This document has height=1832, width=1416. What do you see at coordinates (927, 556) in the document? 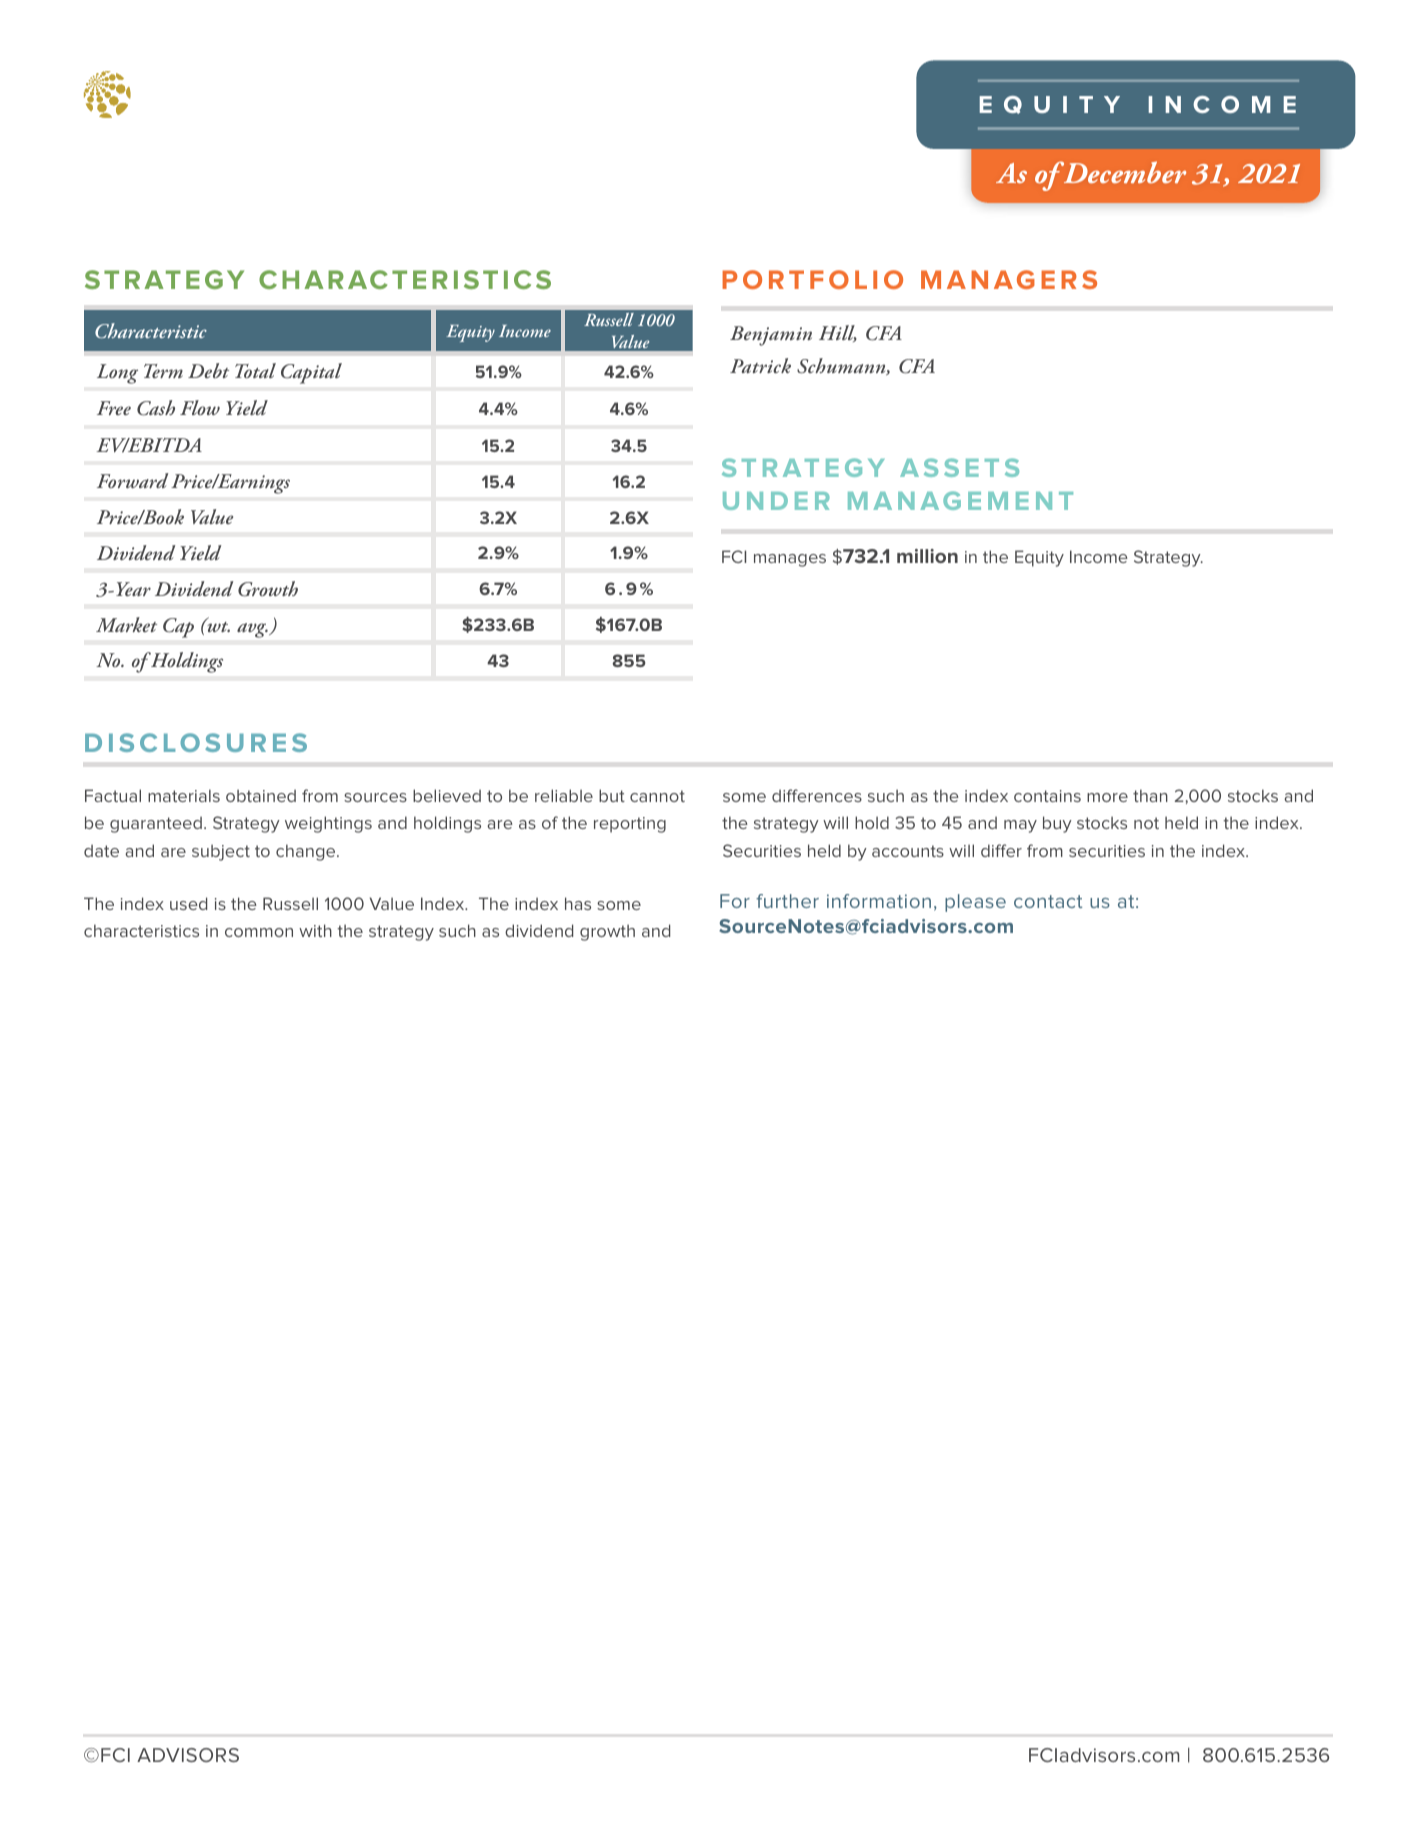
I see `million` at bounding box center [927, 556].
